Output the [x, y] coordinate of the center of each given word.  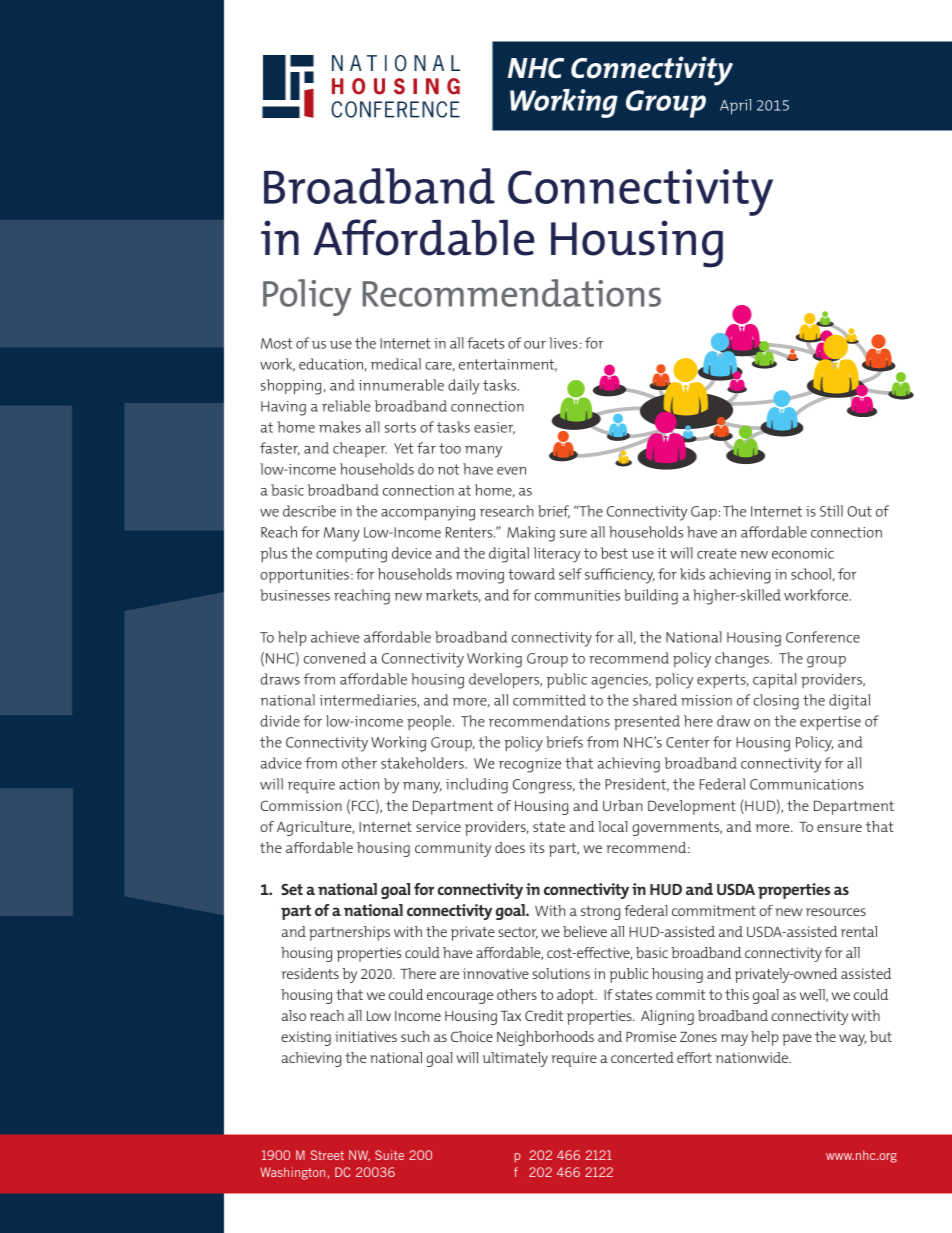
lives [563, 343]
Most [276, 343]
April [735, 107]
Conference [823, 637]
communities [577, 595]
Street [327, 1155]
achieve [335, 637]
